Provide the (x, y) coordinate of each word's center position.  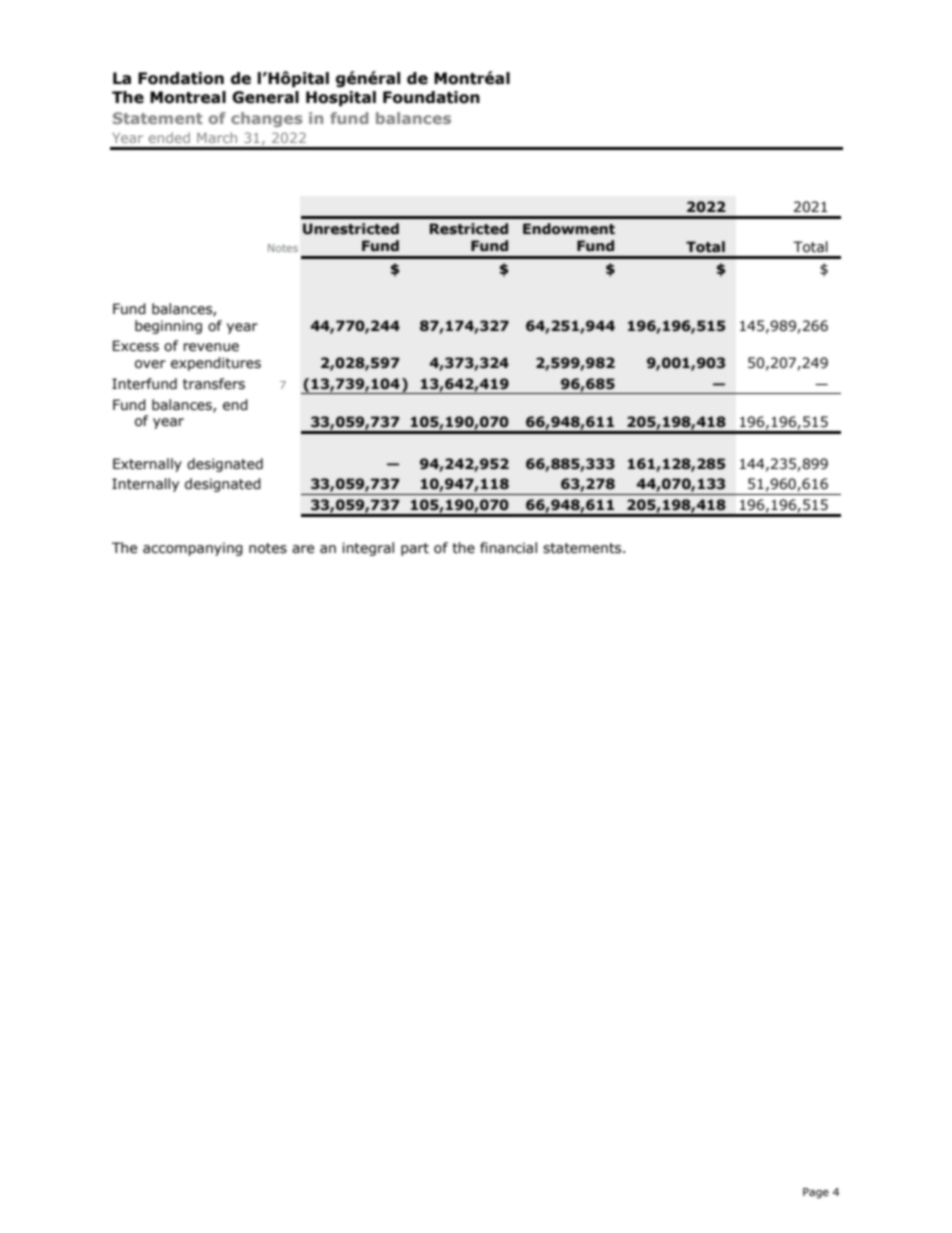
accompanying (193, 549)
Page (816, 1193)
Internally (145, 485)
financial (508, 548)
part (415, 549)
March (217, 137)
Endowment (569, 229)
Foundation (431, 97)
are (303, 549)
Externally (147, 465)
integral (368, 549)
